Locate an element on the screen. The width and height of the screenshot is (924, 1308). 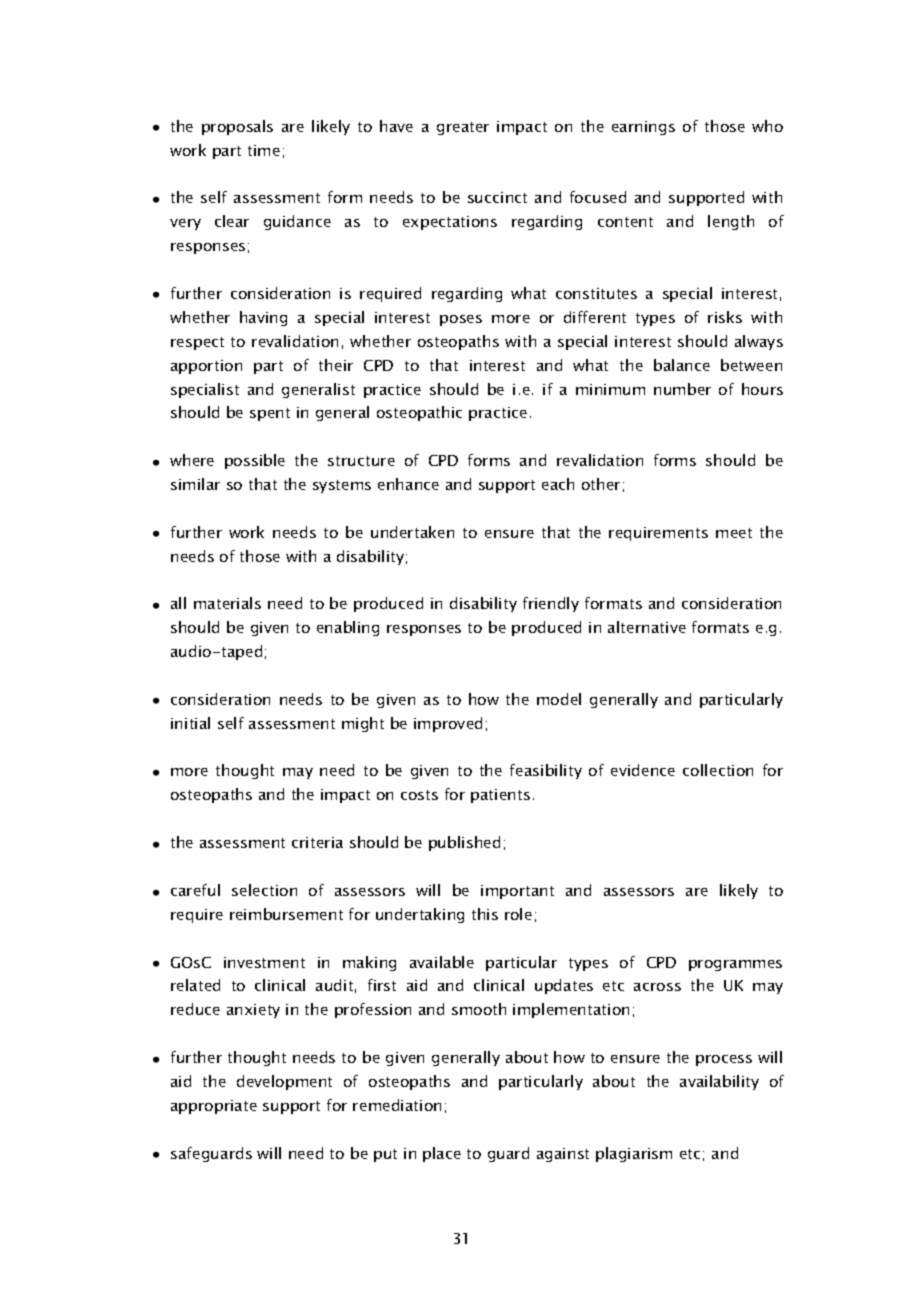
earnings is located at coordinates (643, 128).
